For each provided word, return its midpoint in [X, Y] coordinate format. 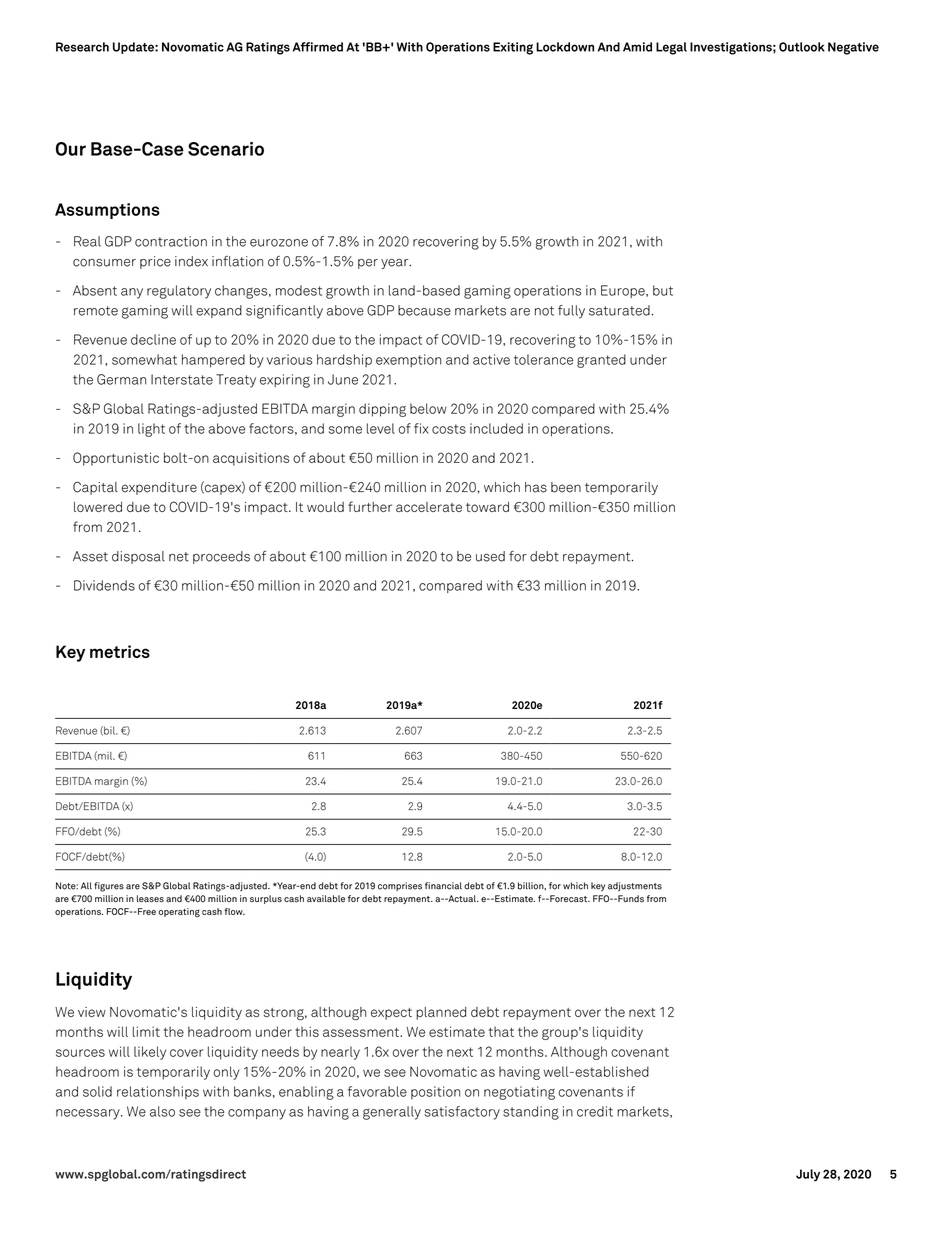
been [566, 487]
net [179, 557]
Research [82, 47]
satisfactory [462, 1113]
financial [443, 886]
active [491, 359]
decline [153, 339]
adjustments [635, 886]
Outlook [802, 47]
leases [150, 899]
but [663, 290]
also [162, 1111]
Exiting [513, 48]
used [490, 556]
